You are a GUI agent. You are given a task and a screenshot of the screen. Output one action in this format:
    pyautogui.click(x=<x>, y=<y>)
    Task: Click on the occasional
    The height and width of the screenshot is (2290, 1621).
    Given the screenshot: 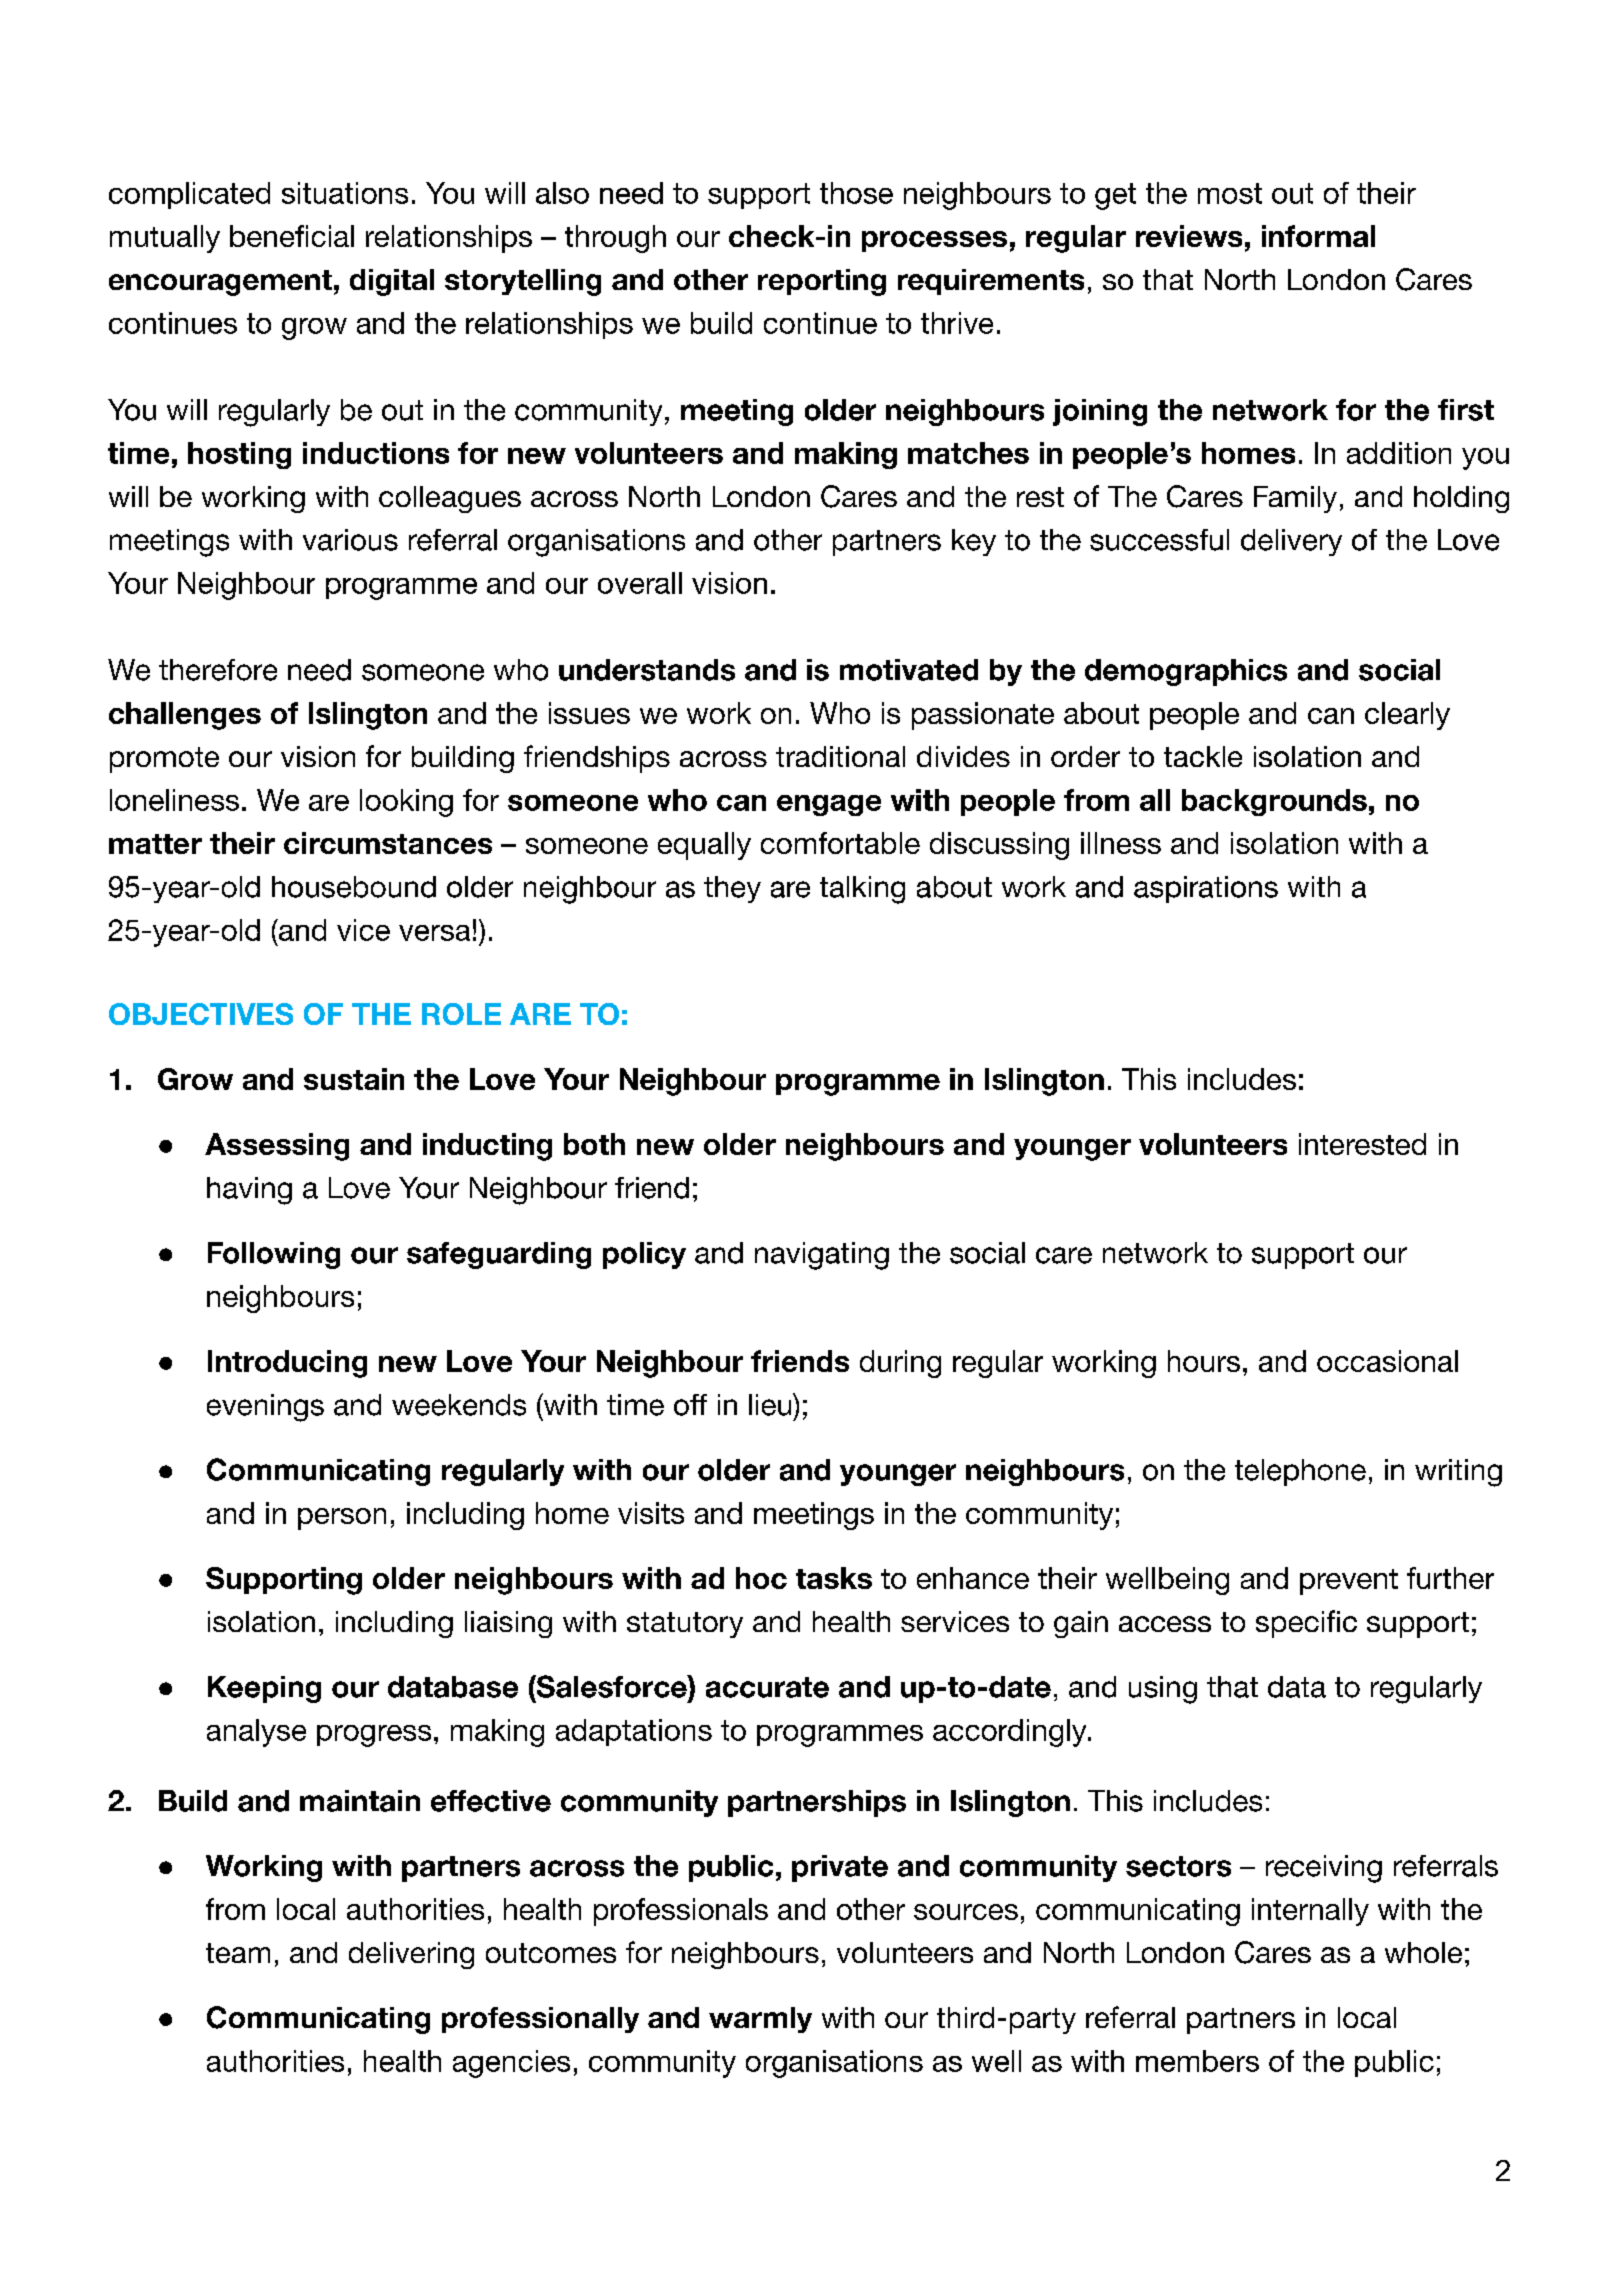 What is the action you would take?
    pyautogui.click(x=1387, y=1361)
